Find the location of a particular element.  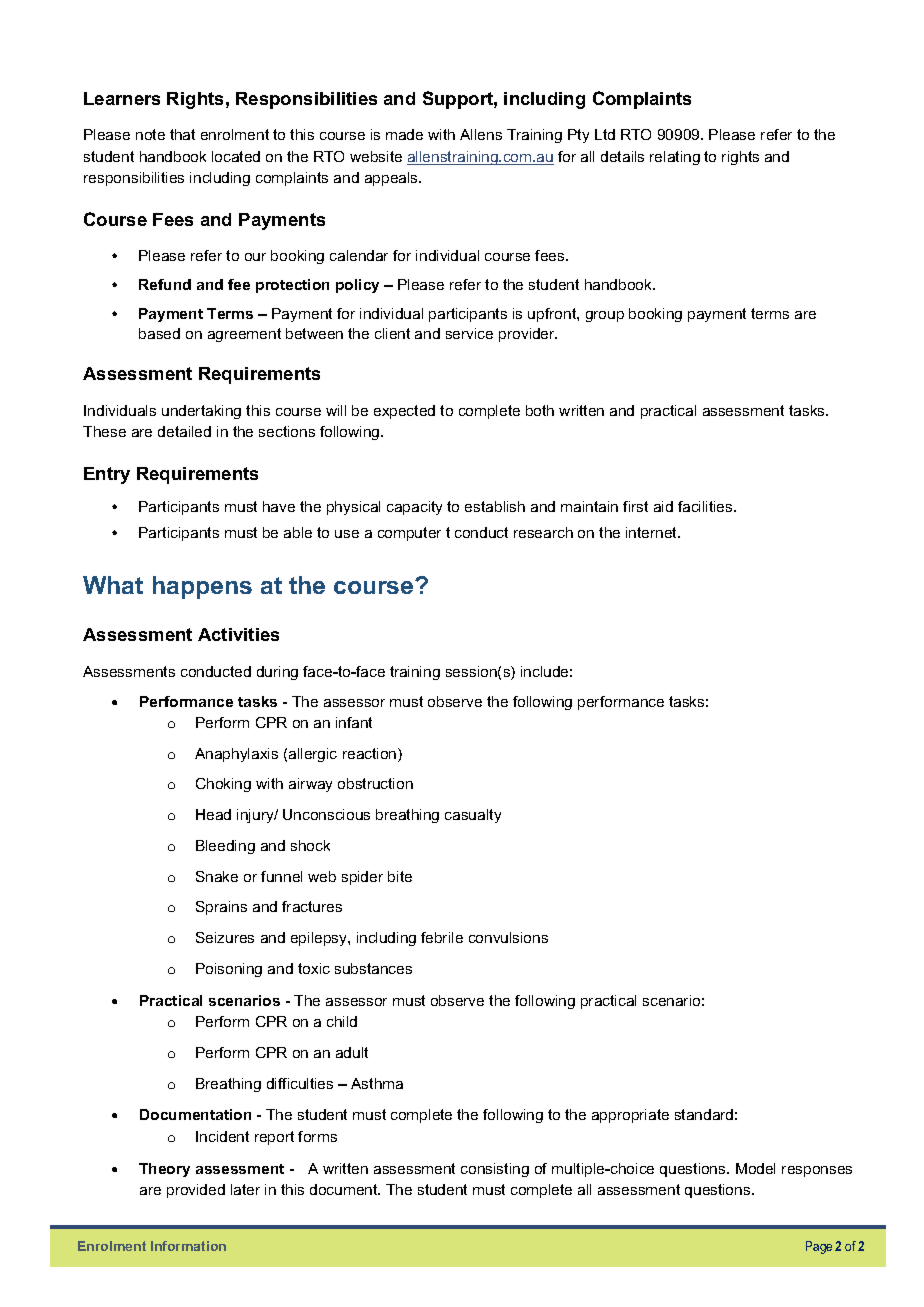

consisting is located at coordinates (495, 1170).
